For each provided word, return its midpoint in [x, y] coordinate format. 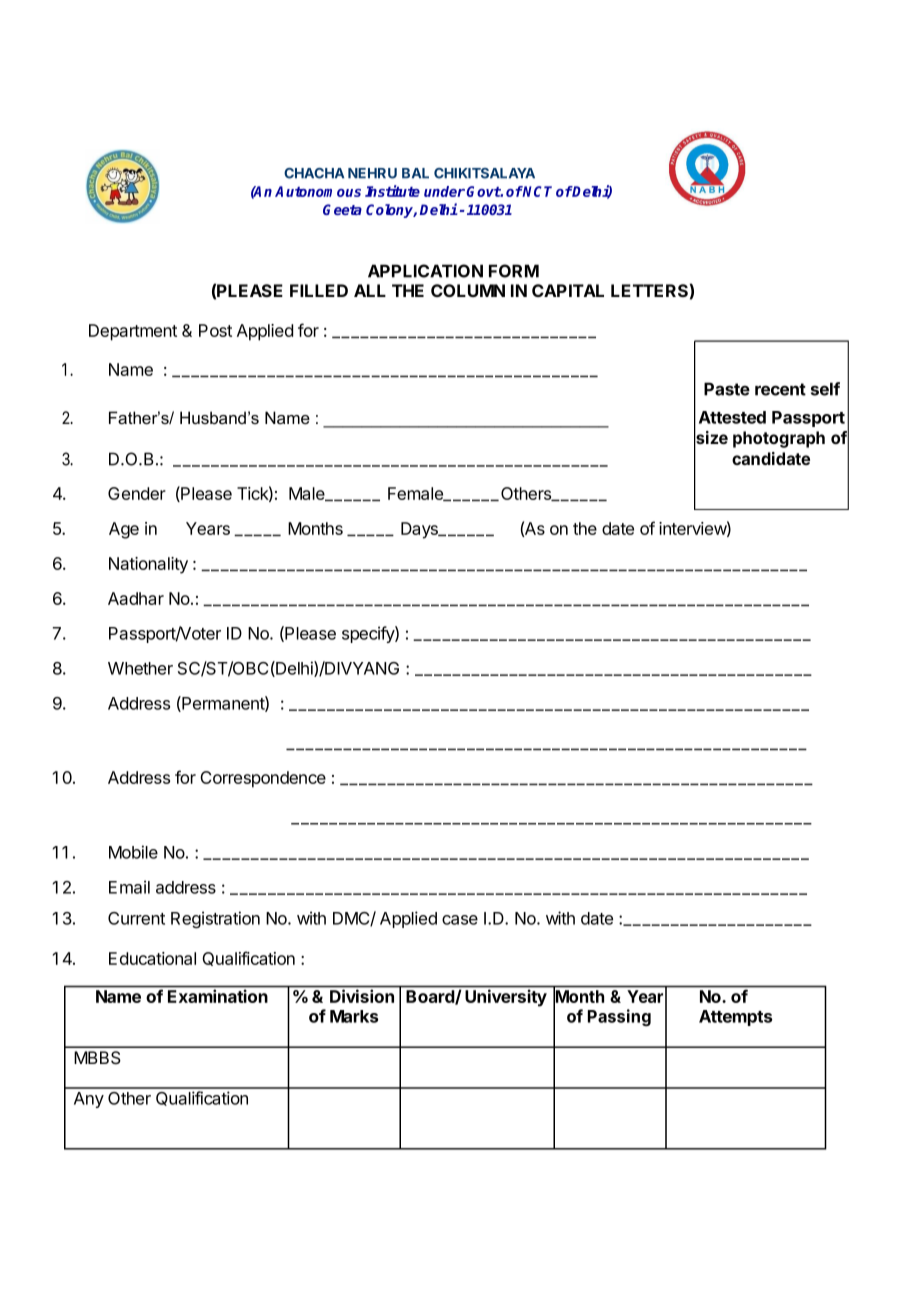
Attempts [736, 1018]
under [444, 191]
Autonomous [318, 191]
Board [431, 997]
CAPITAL [568, 290]
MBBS [97, 1058]
